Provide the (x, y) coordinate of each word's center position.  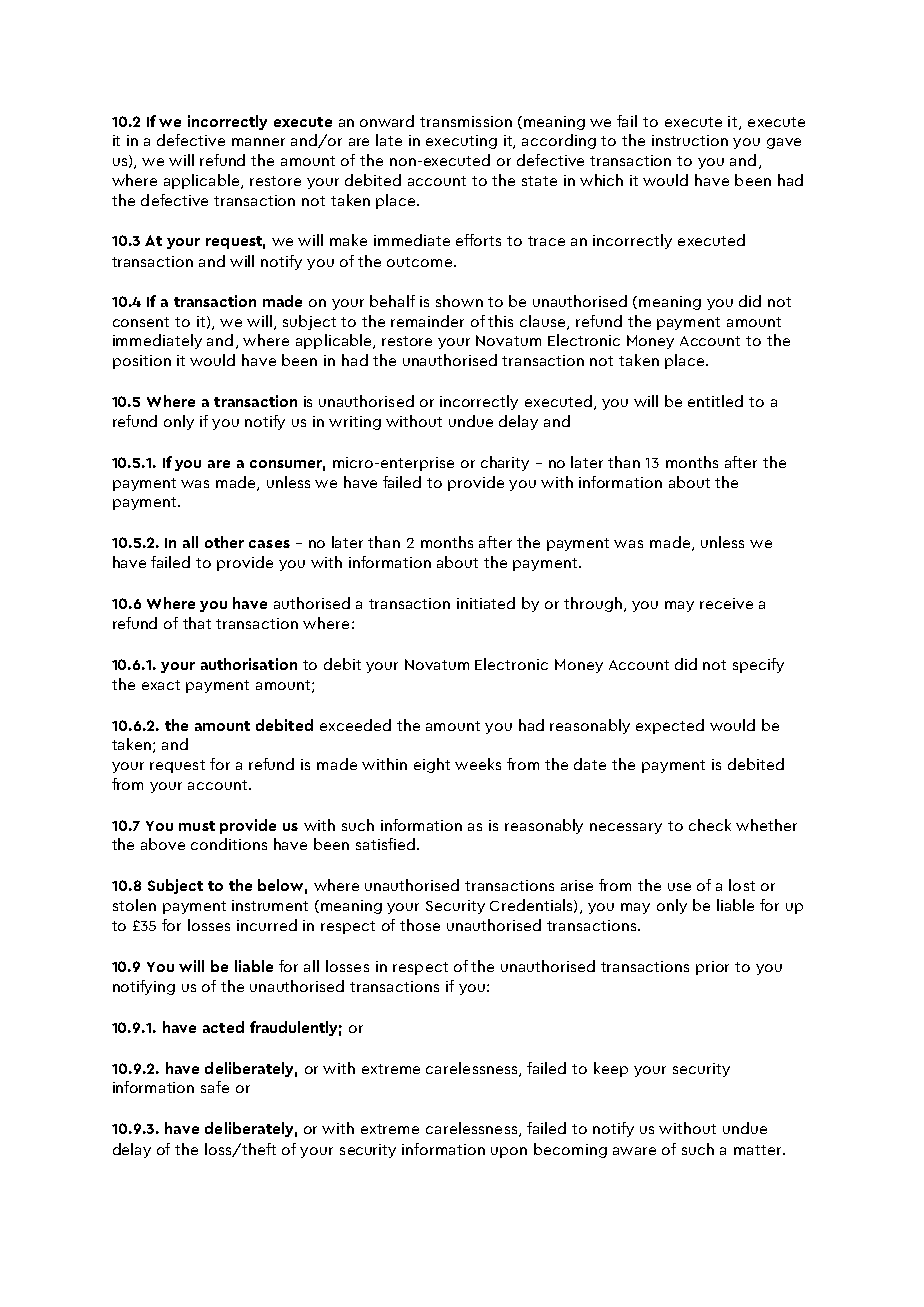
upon (509, 1152)
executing (461, 142)
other (224, 542)
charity (505, 463)
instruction (690, 140)
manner (258, 142)
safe (215, 1087)
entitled (715, 401)
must (197, 826)
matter (759, 1150)
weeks (478, 764)
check (710, 825)
